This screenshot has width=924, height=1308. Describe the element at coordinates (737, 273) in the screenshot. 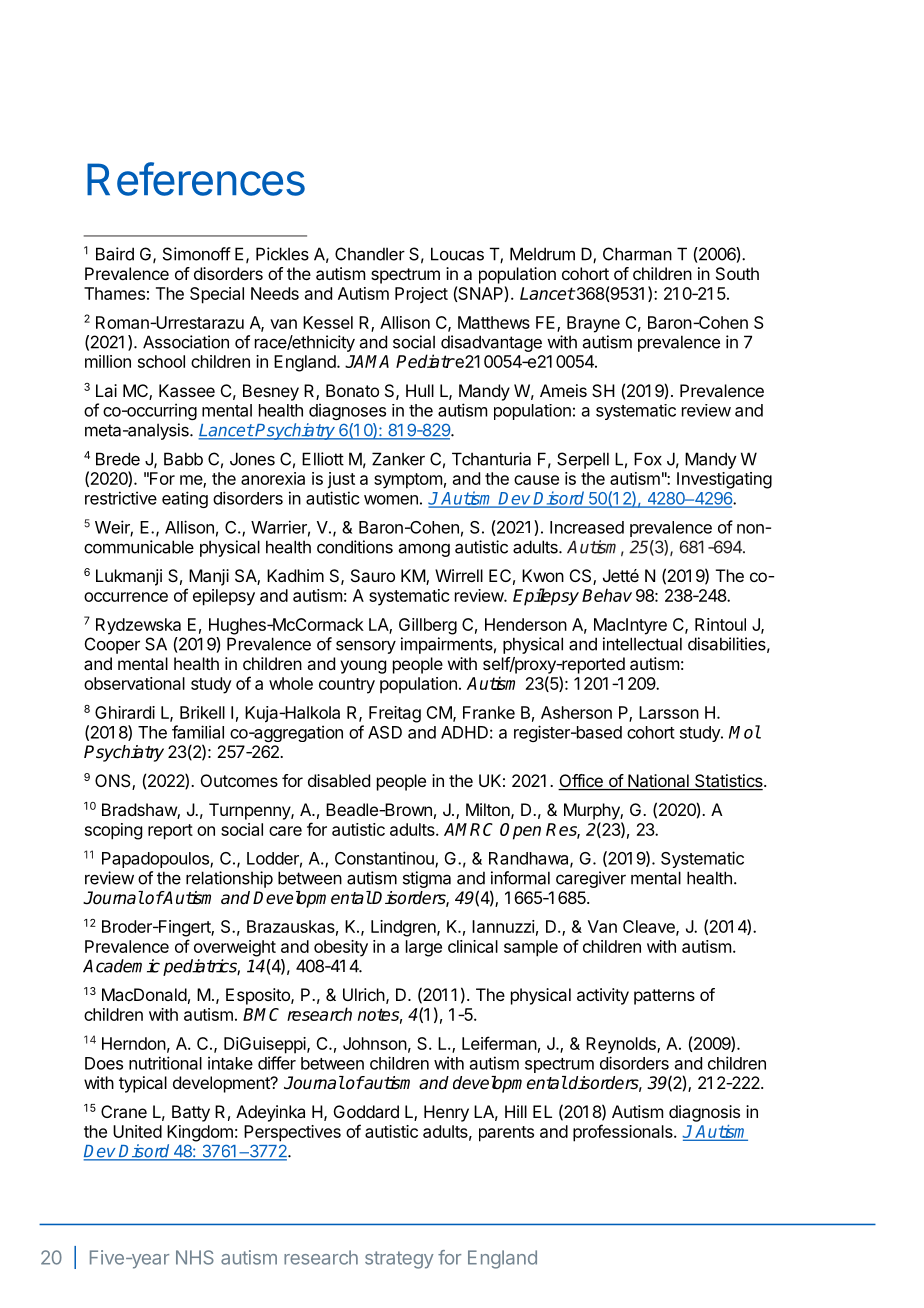

I see `South` at that location.
